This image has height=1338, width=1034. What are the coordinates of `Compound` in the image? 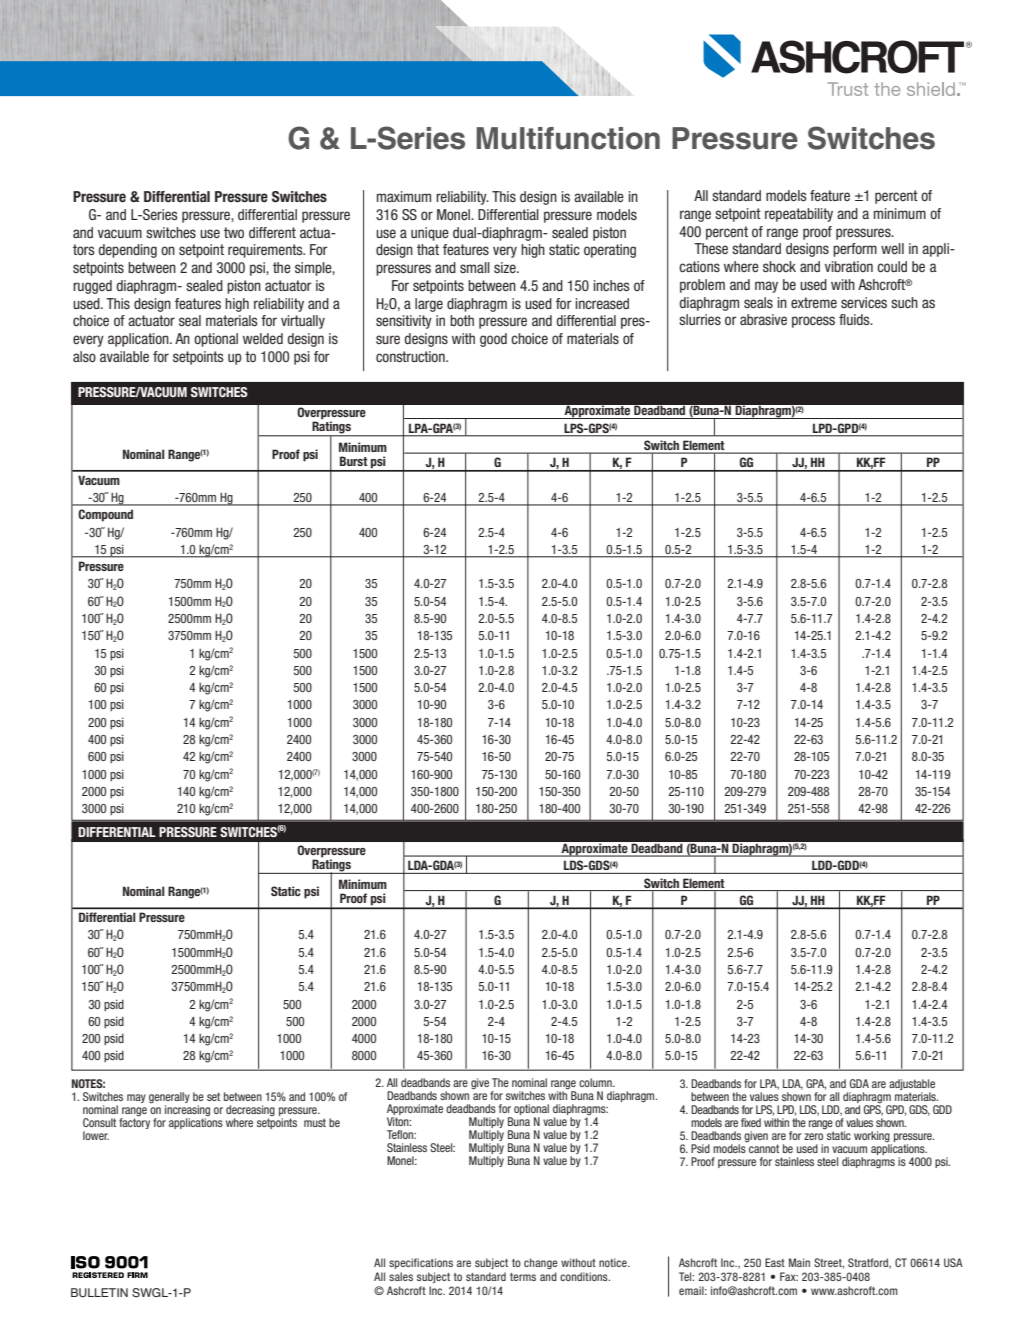 It's located at (105, 515).
